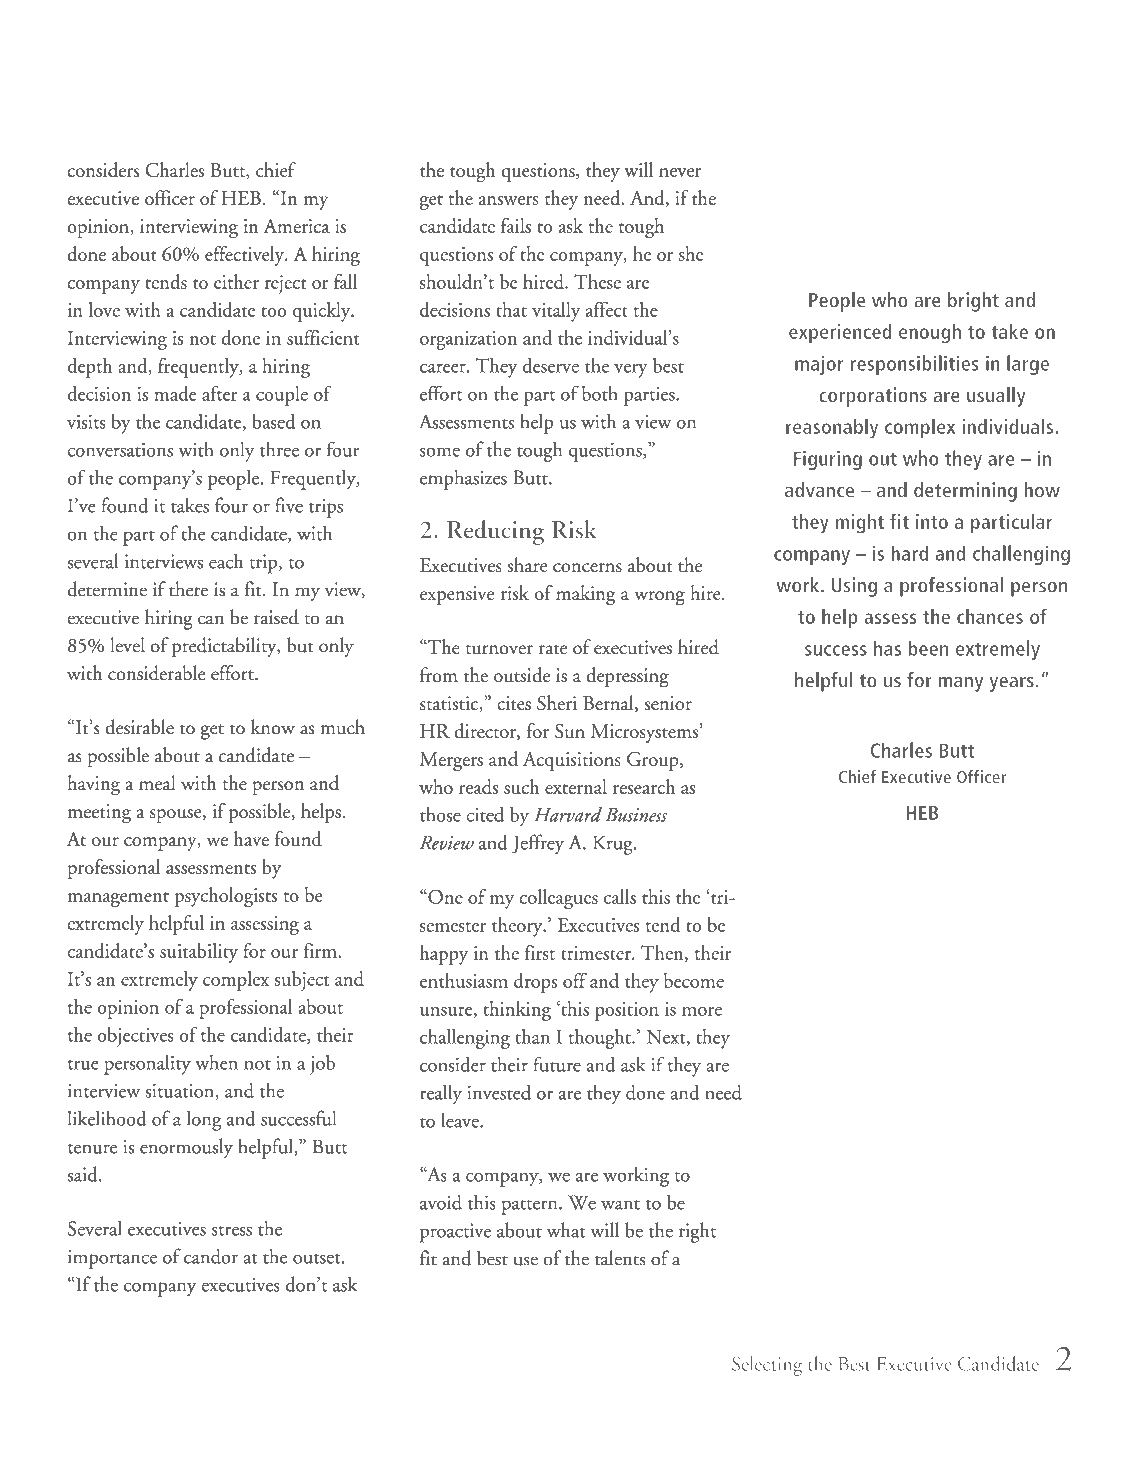 This image has height=1476, width=1140. I want to click on enough, so click(930, 333).
